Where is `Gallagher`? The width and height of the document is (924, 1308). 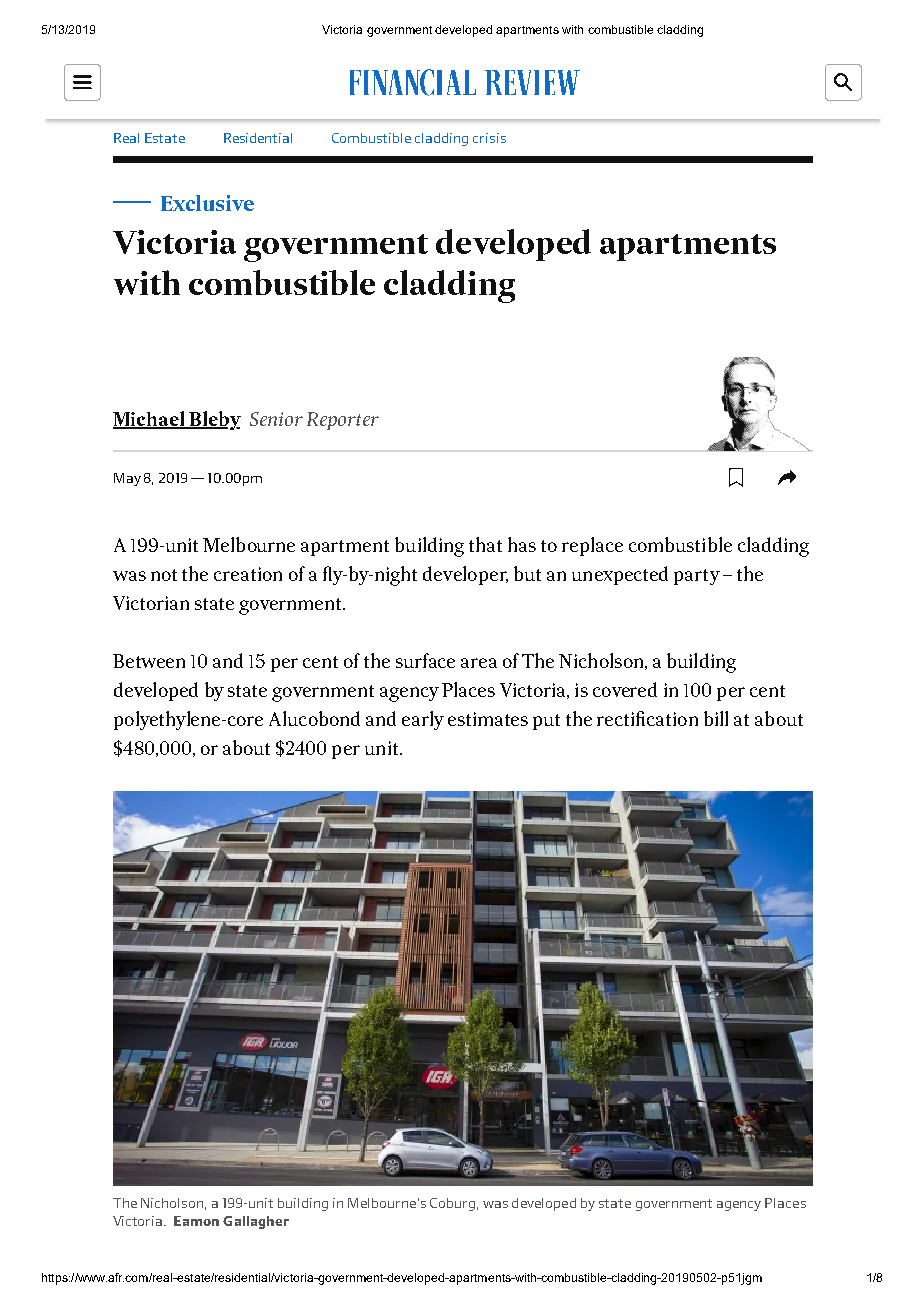 Gallagher is located at coordinates (256, 1222).
